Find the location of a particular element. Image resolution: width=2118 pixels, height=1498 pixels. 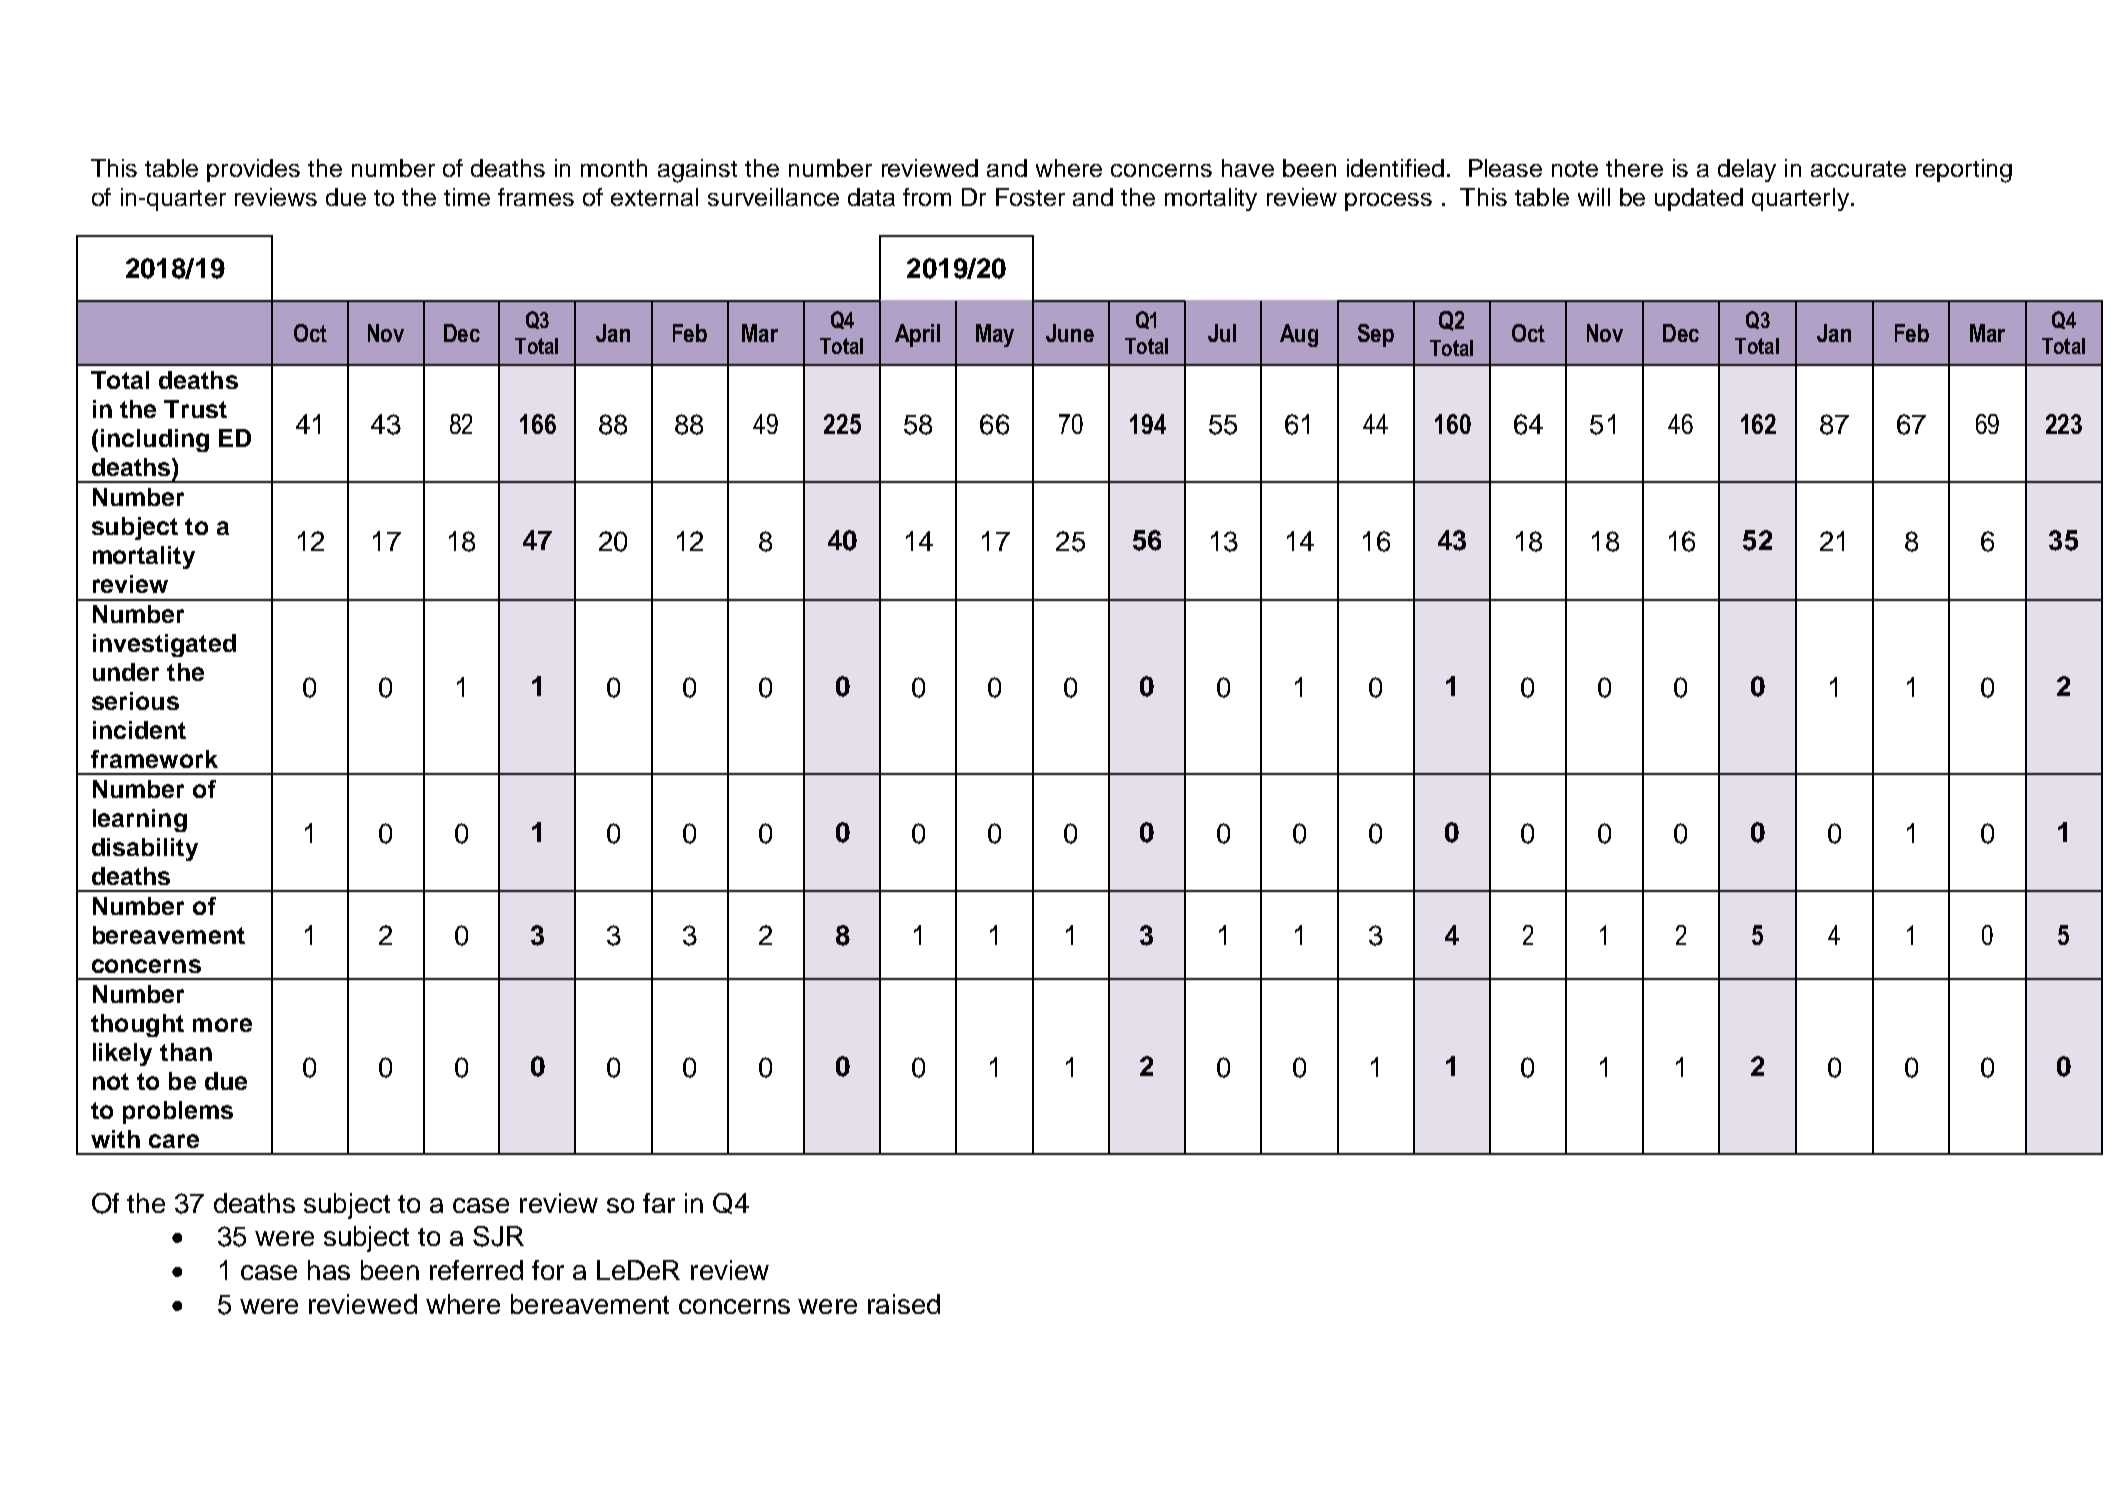

updated is located at coordinates (1699, 199).
